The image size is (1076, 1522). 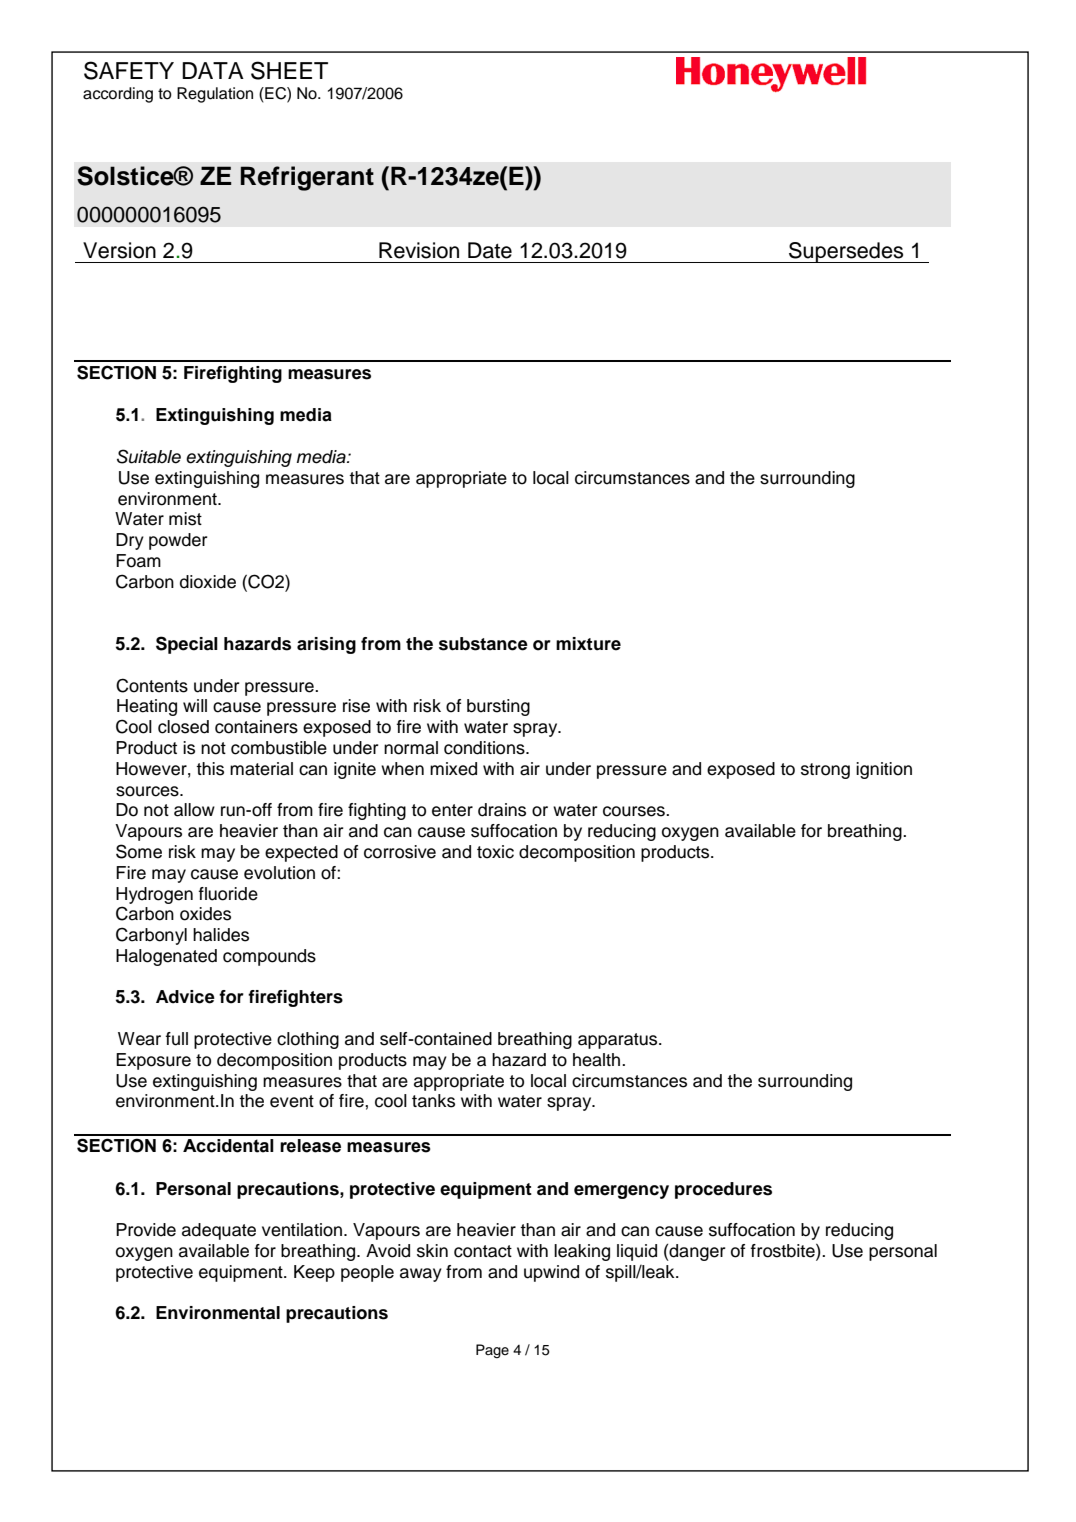 I want to click on bursting, so click(x=498, y=707).
